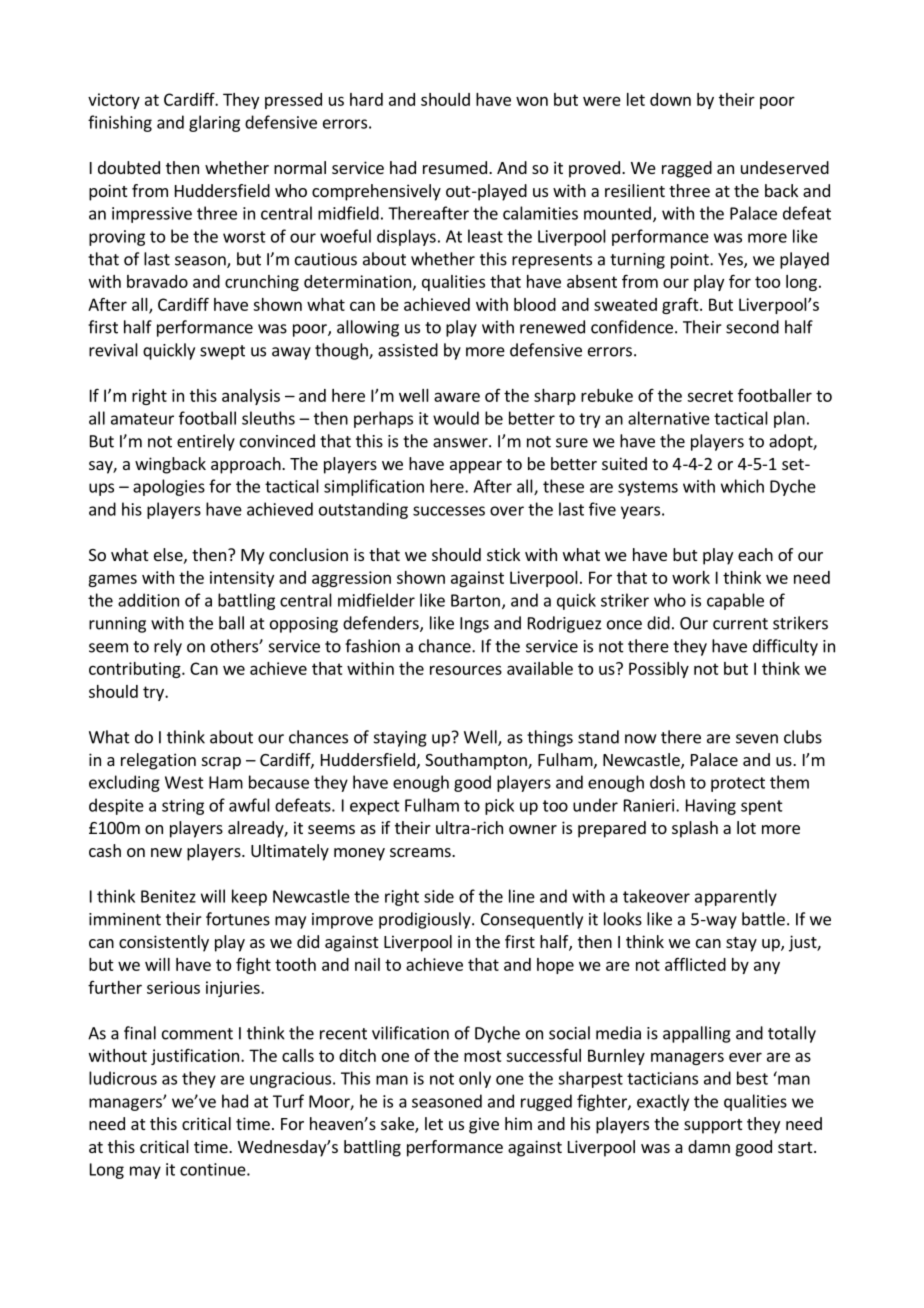  What do you see at coordinates (214, 123) in the page?
I see `glaring` at bounding box center [214, 123].
